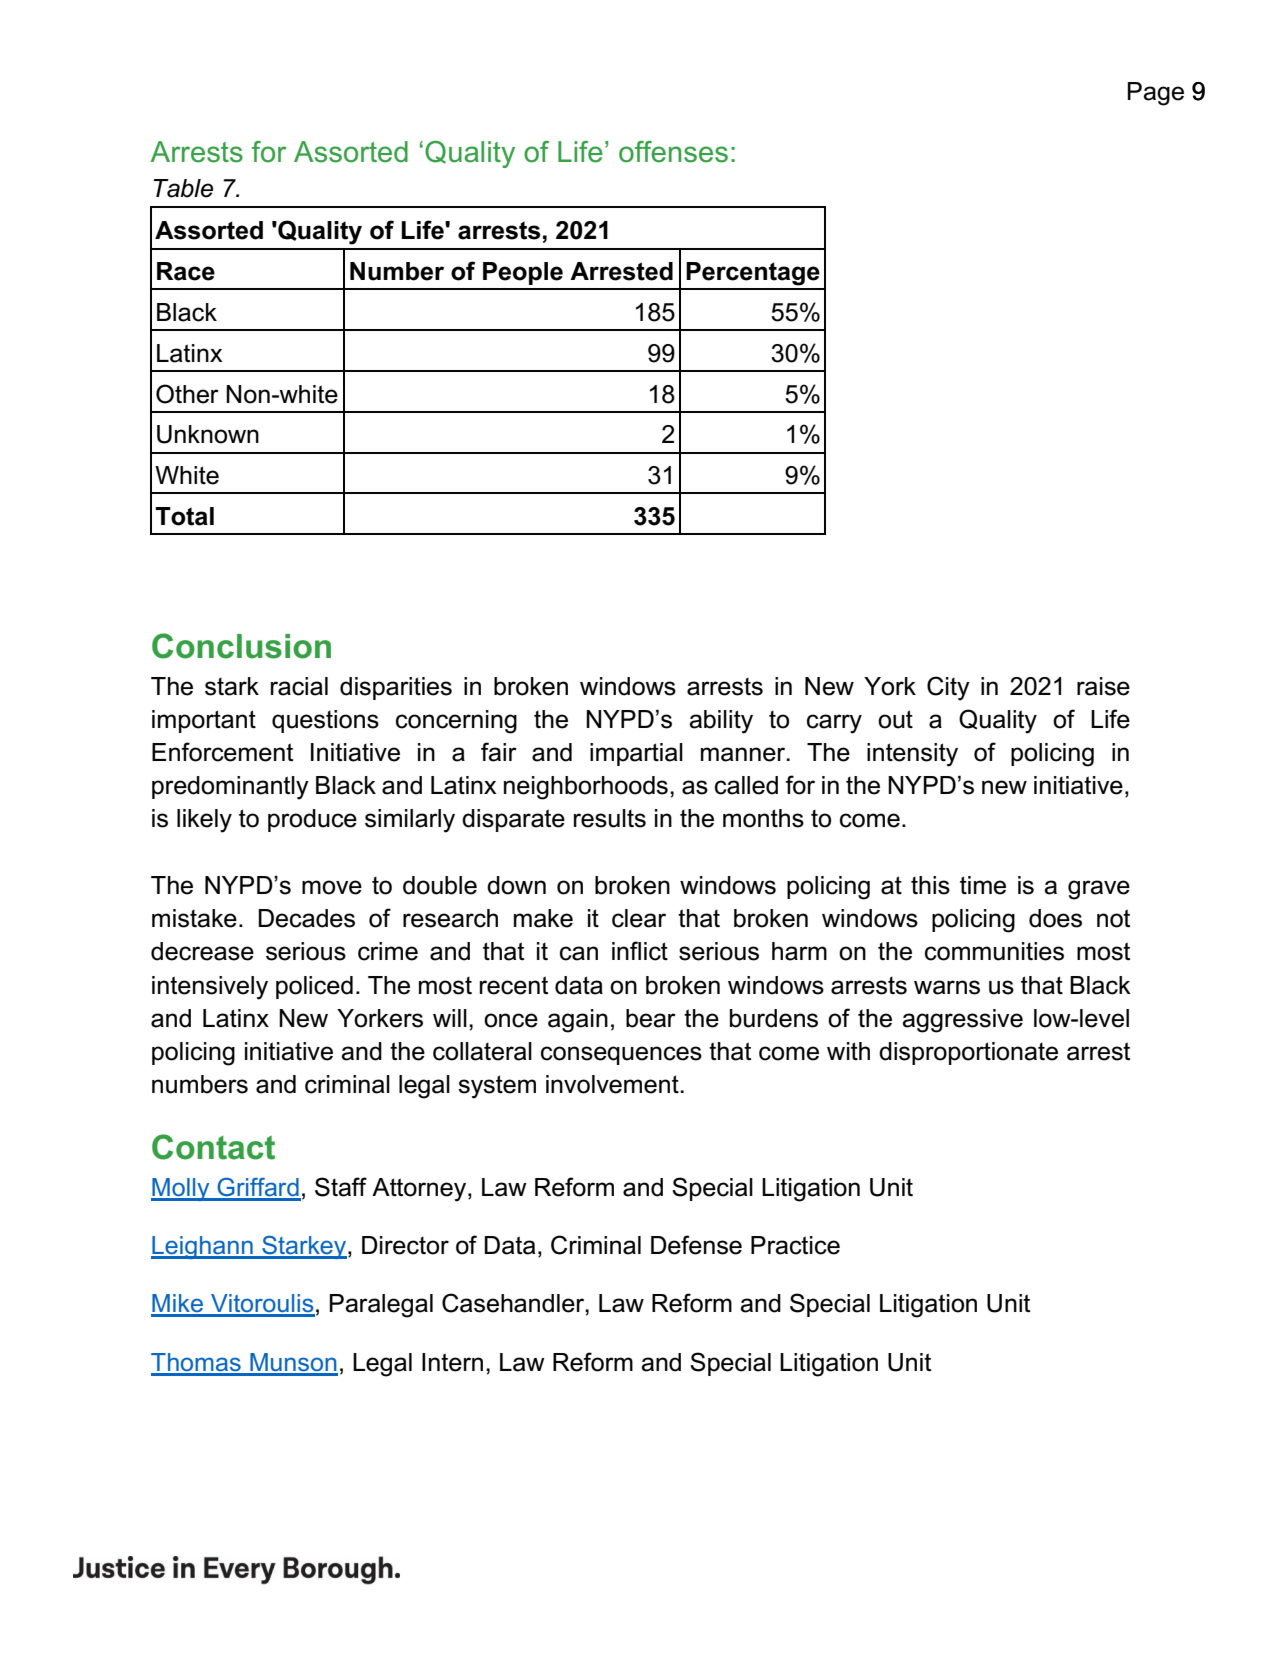 The width and height of the screenshot is (1281, 1658). What do you see at coordinates (325, 721) in the screenshot?
I see `questions` at bounding box center [325, 721].
